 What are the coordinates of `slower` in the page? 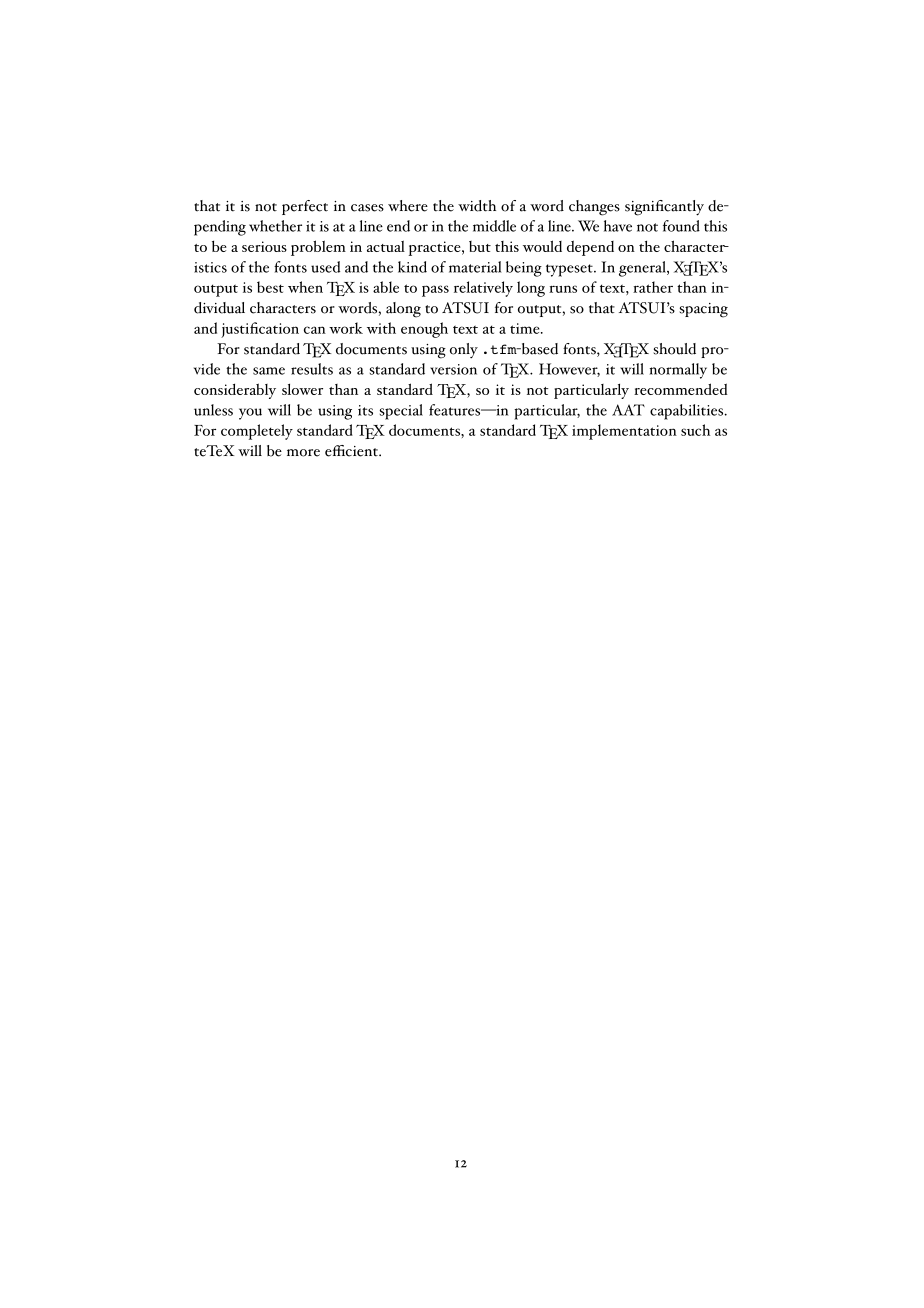 It's located at (302, 389).
